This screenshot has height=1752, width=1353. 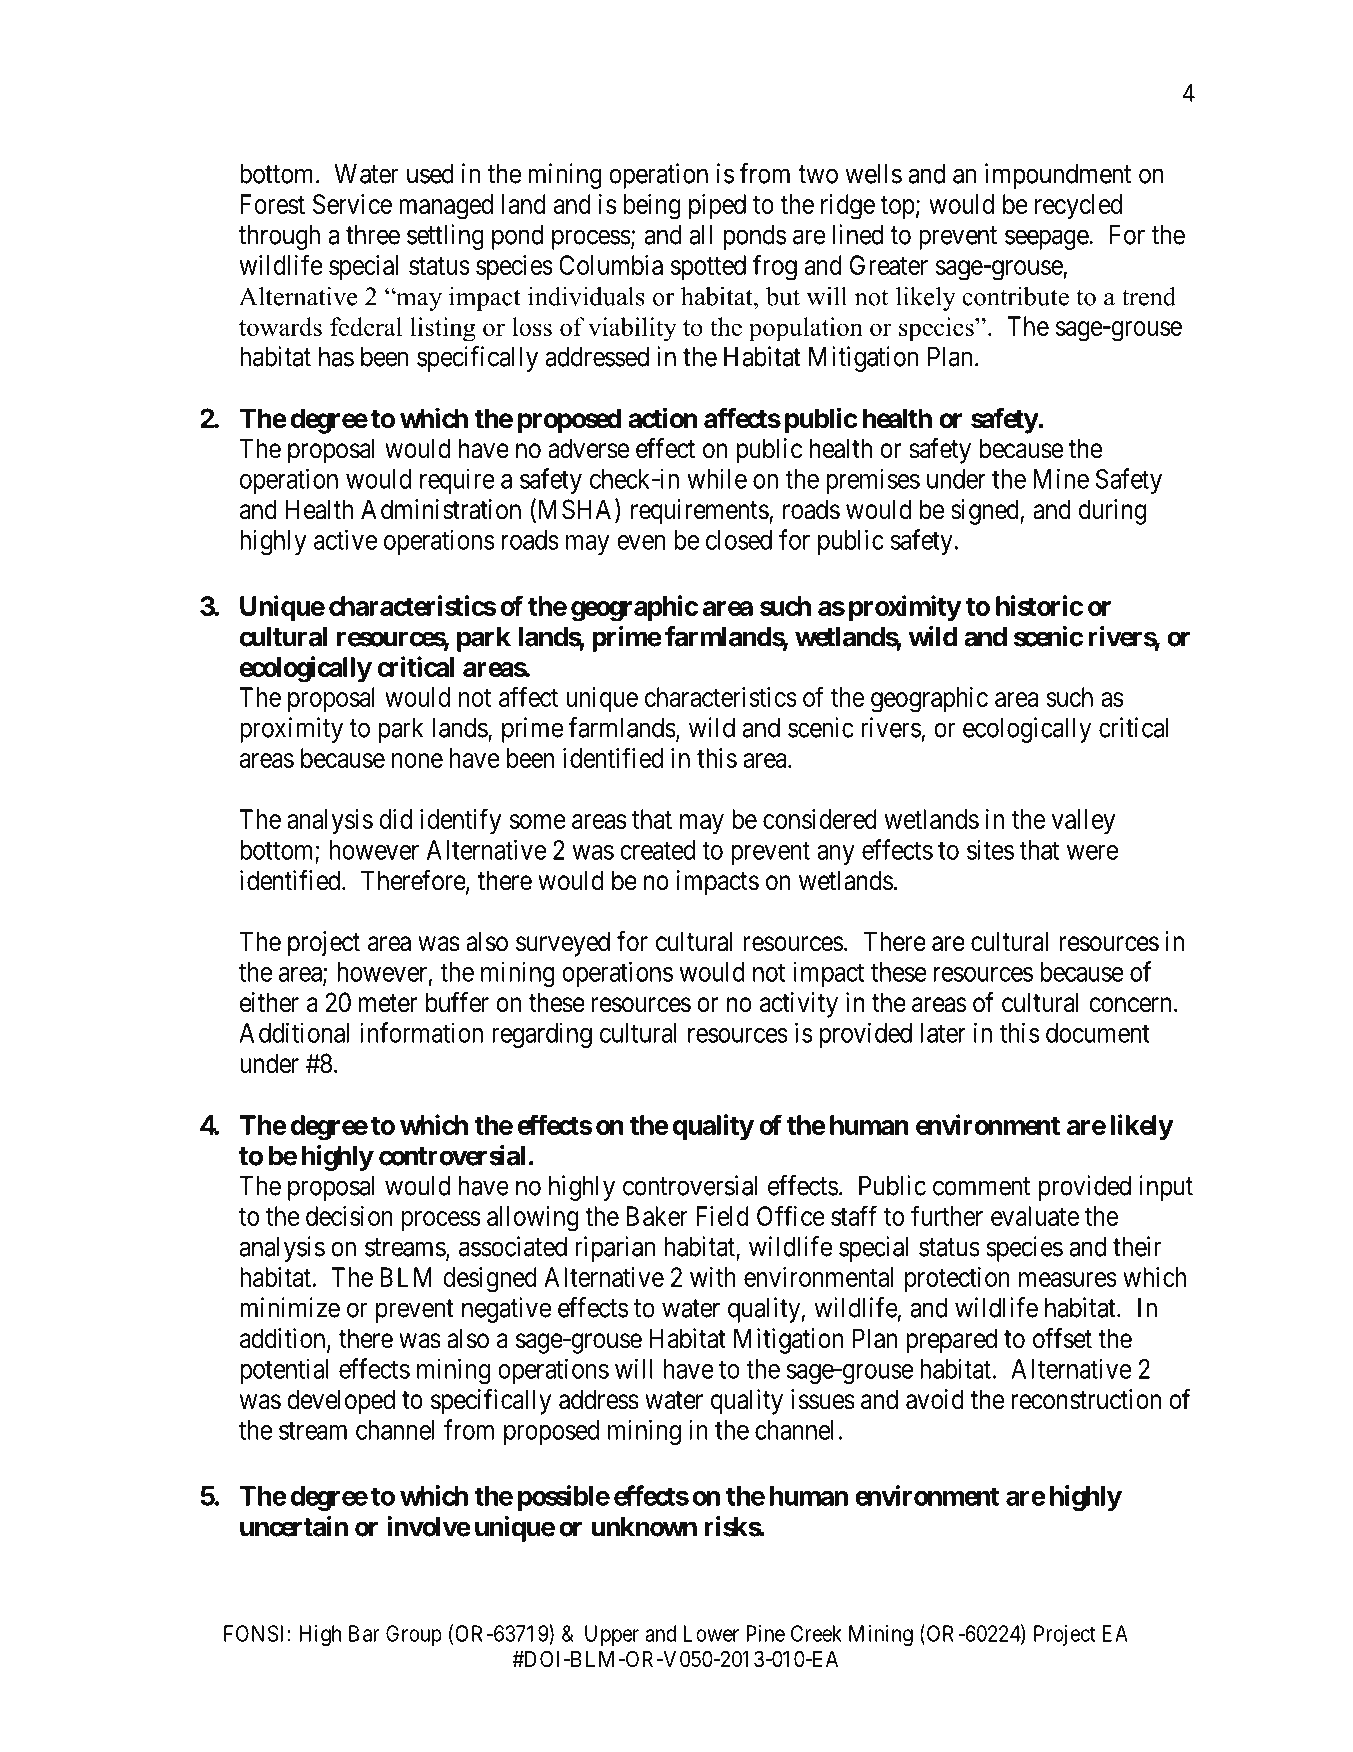 What do you see at coordinates (717, 206) in the screenshot?
I see `piped` at bounding box center [717, 206].
